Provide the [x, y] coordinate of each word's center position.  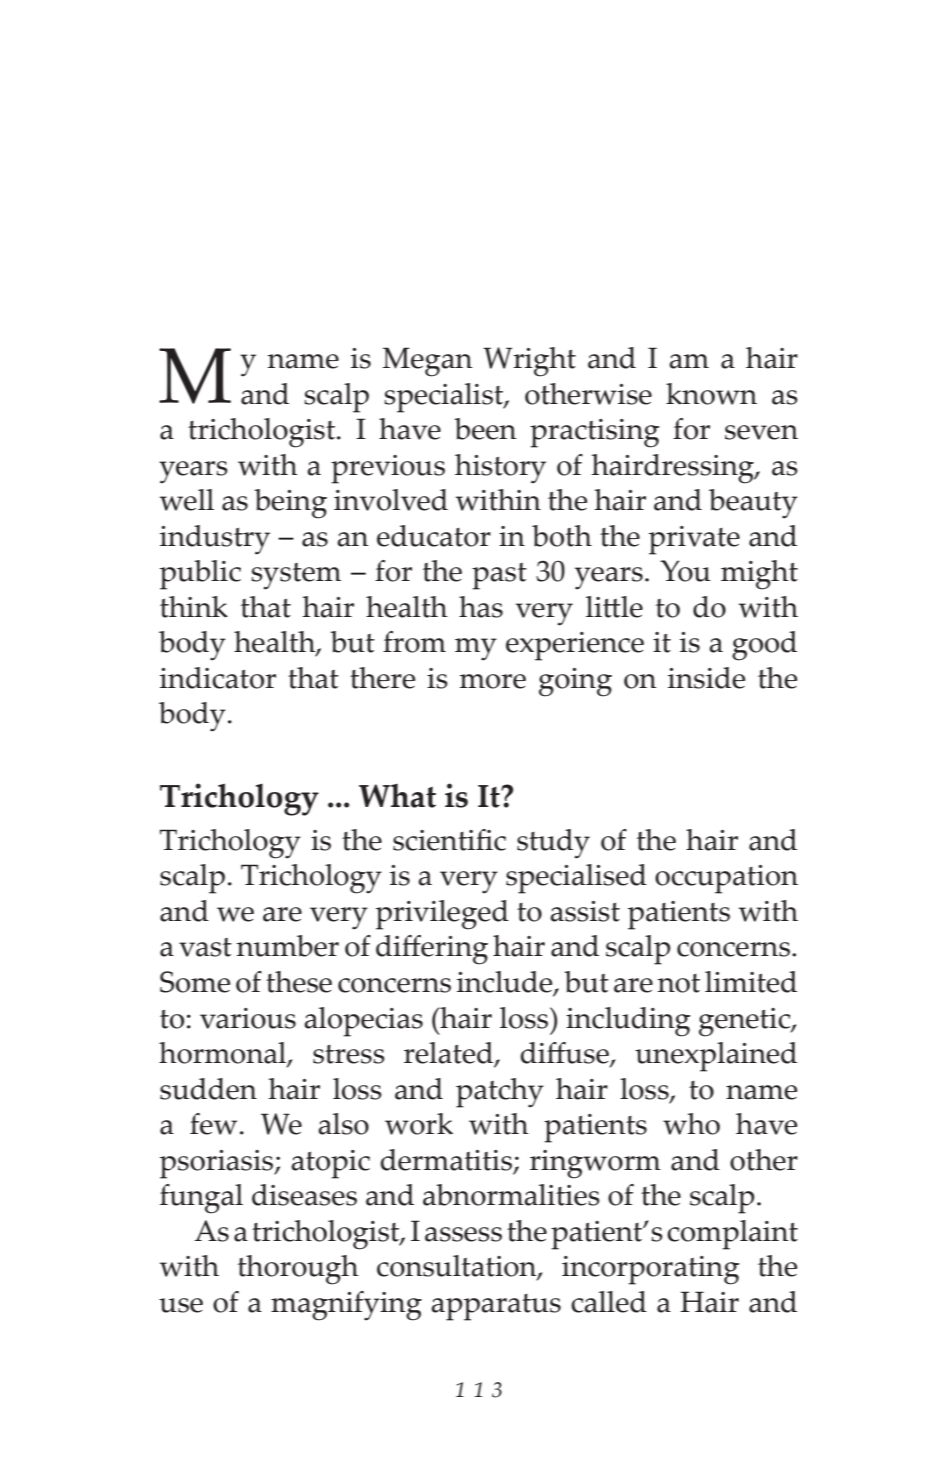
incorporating [651, 1270]
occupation [726, 879]
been [485, 429]
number [287, 946]
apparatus [496, 1307]
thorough [298, 1270]
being [290, 504]
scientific [449, 840]
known [711, 394]
